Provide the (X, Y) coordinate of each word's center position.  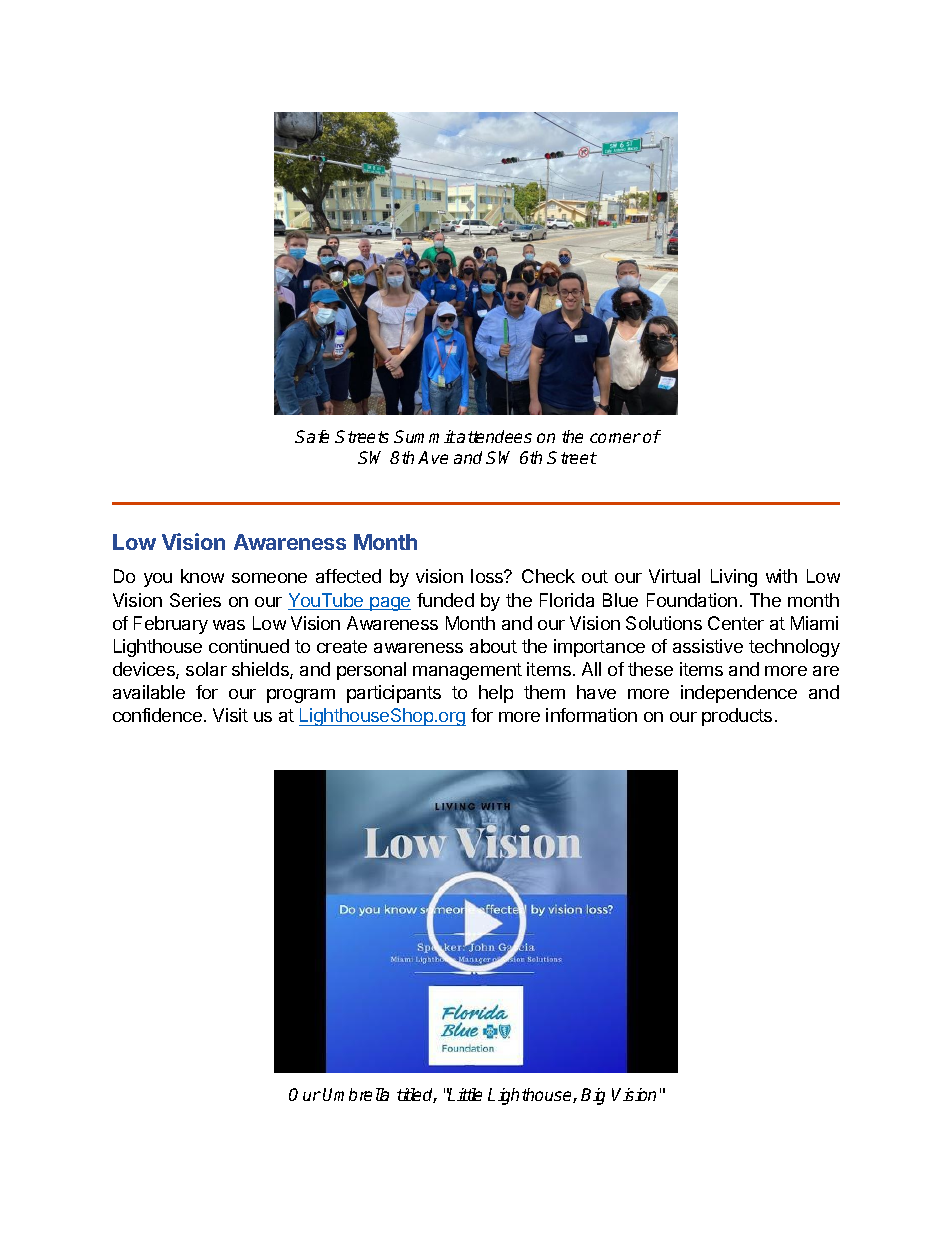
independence (739, 694)
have (596, 692)
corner (615, 438)
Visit (230, 715)
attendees (493, 436)
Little (464, 1094)
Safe (312, 436)
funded (445, 600)
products (737, 717)
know (202, 576)
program (301, 696)
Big (593, 1096)
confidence (157, 715)
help (496, 694)
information (591, 715)
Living (734, 578)
